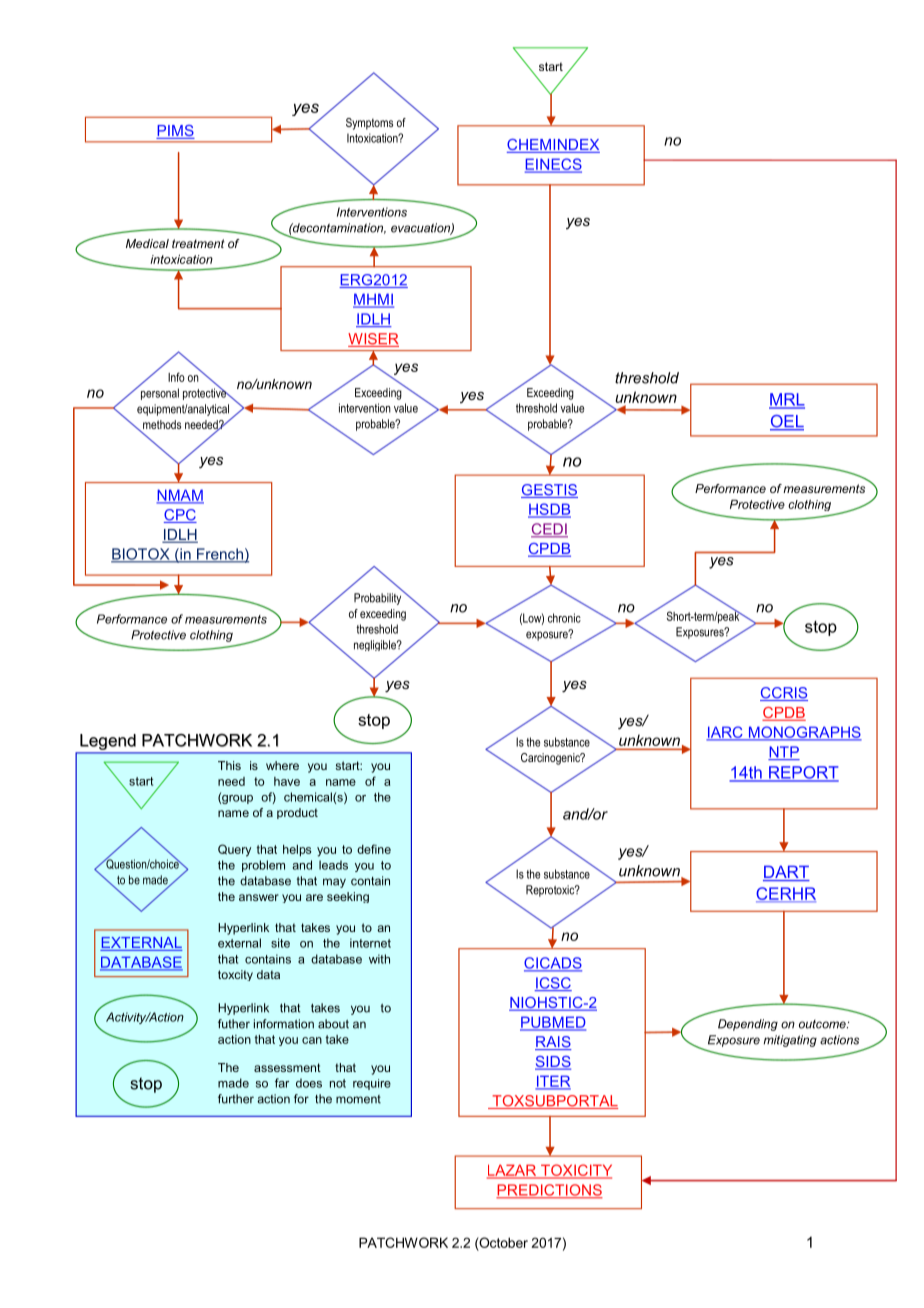 This screenshot has width=924, height=1308. Describe the element at coordinates (553, 165) in the screenshot. I see `EINECS` at that location.
